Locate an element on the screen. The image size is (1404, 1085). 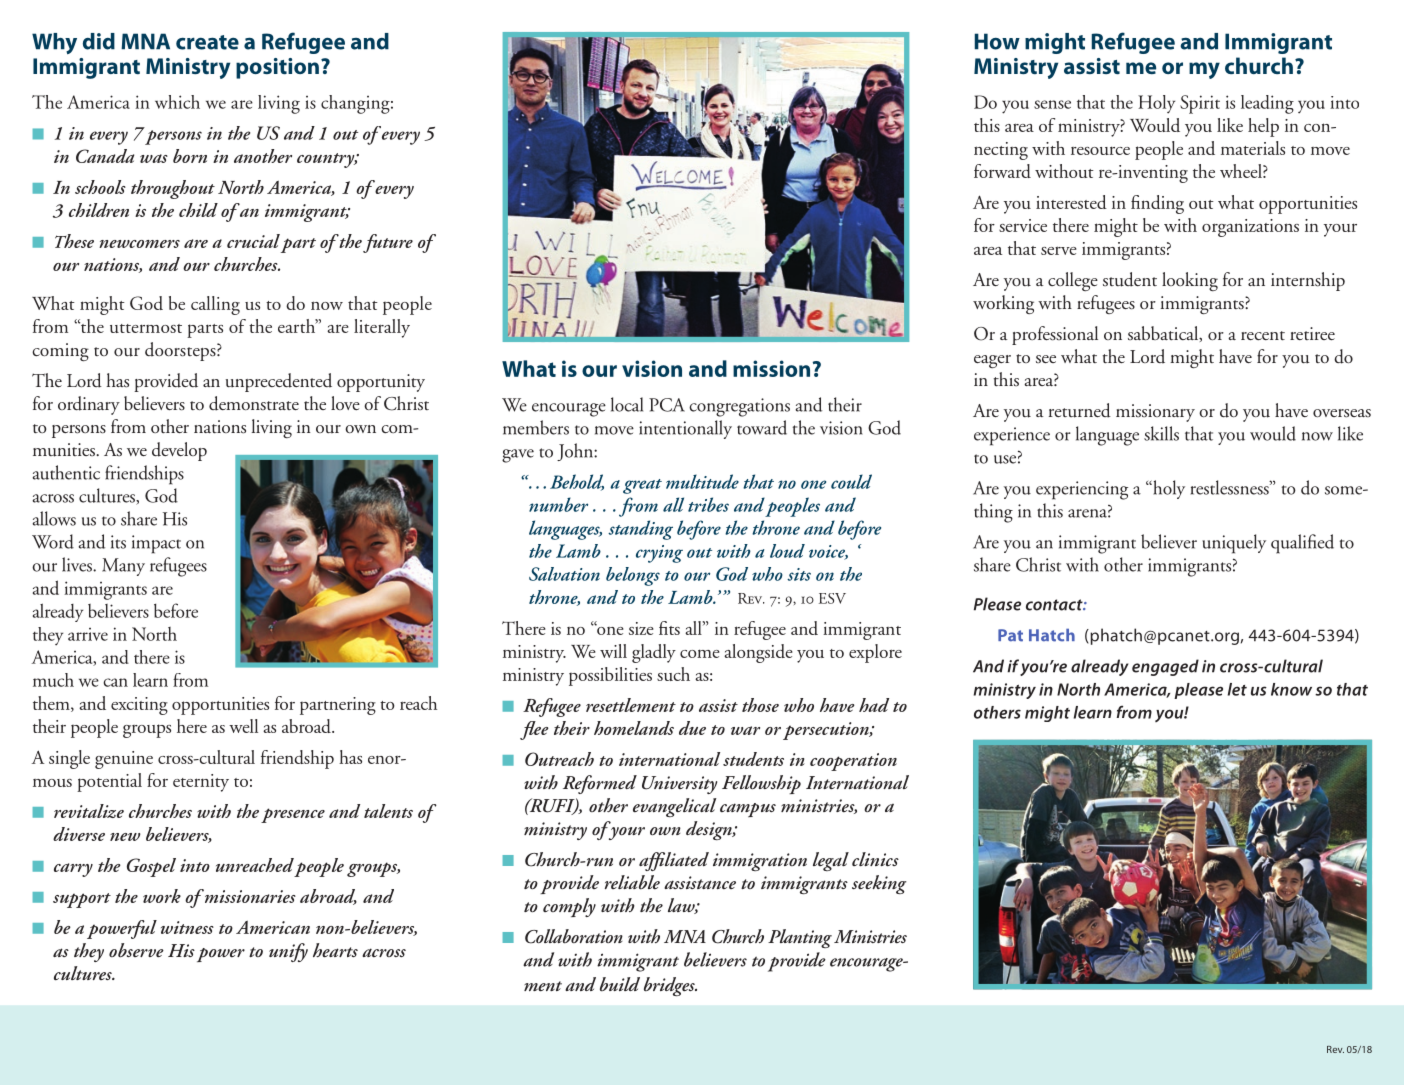
tribes is located at coordinates (708, 504).
